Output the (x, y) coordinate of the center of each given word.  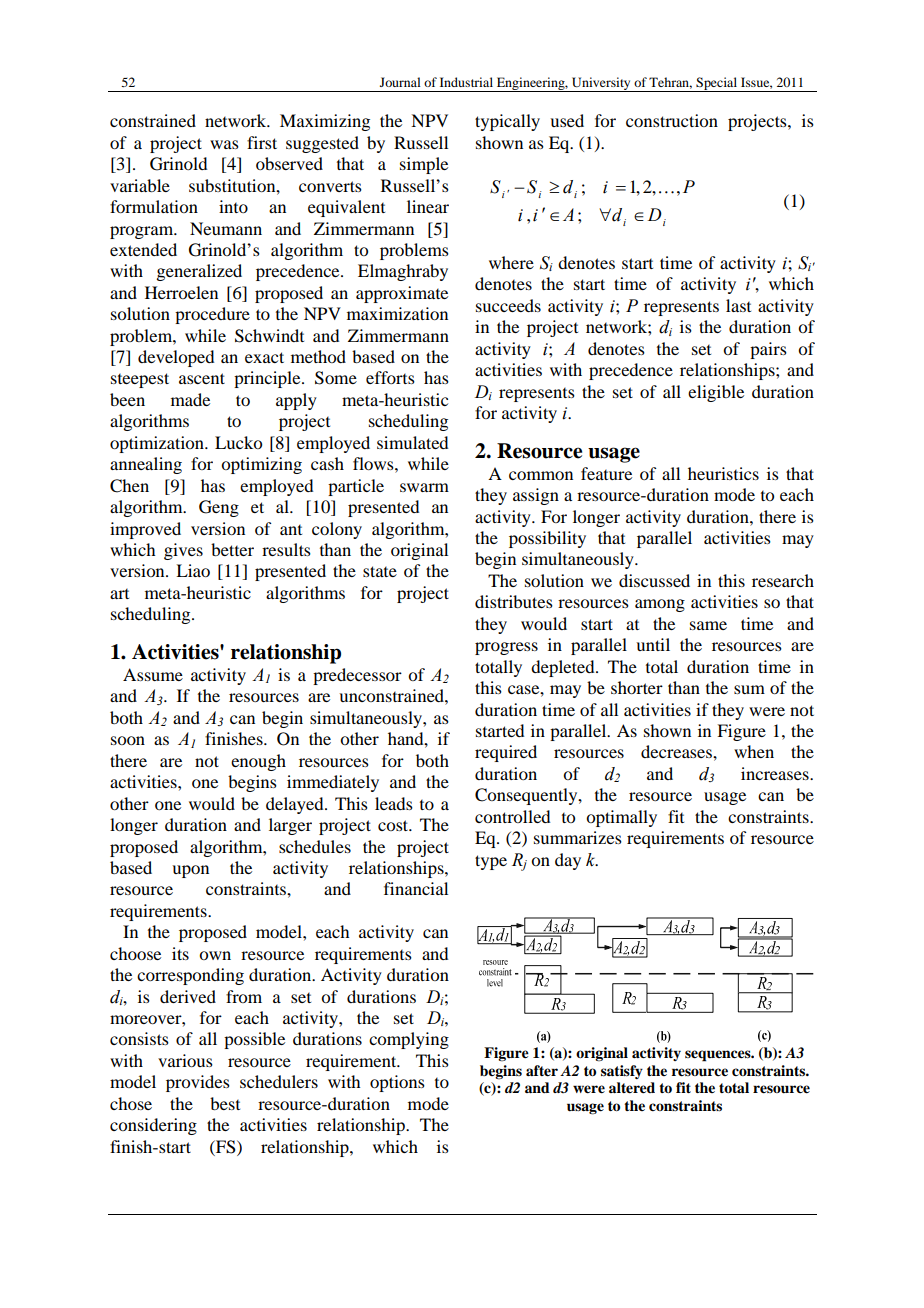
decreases (677, 751)
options (397, 1083)
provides (198, 1083)
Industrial (466, 82)
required (506, 753)
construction (672, 120)
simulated (412, 442)
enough (258, 762)
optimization (158, 444)
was (224, 144)
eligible (716, 393)
